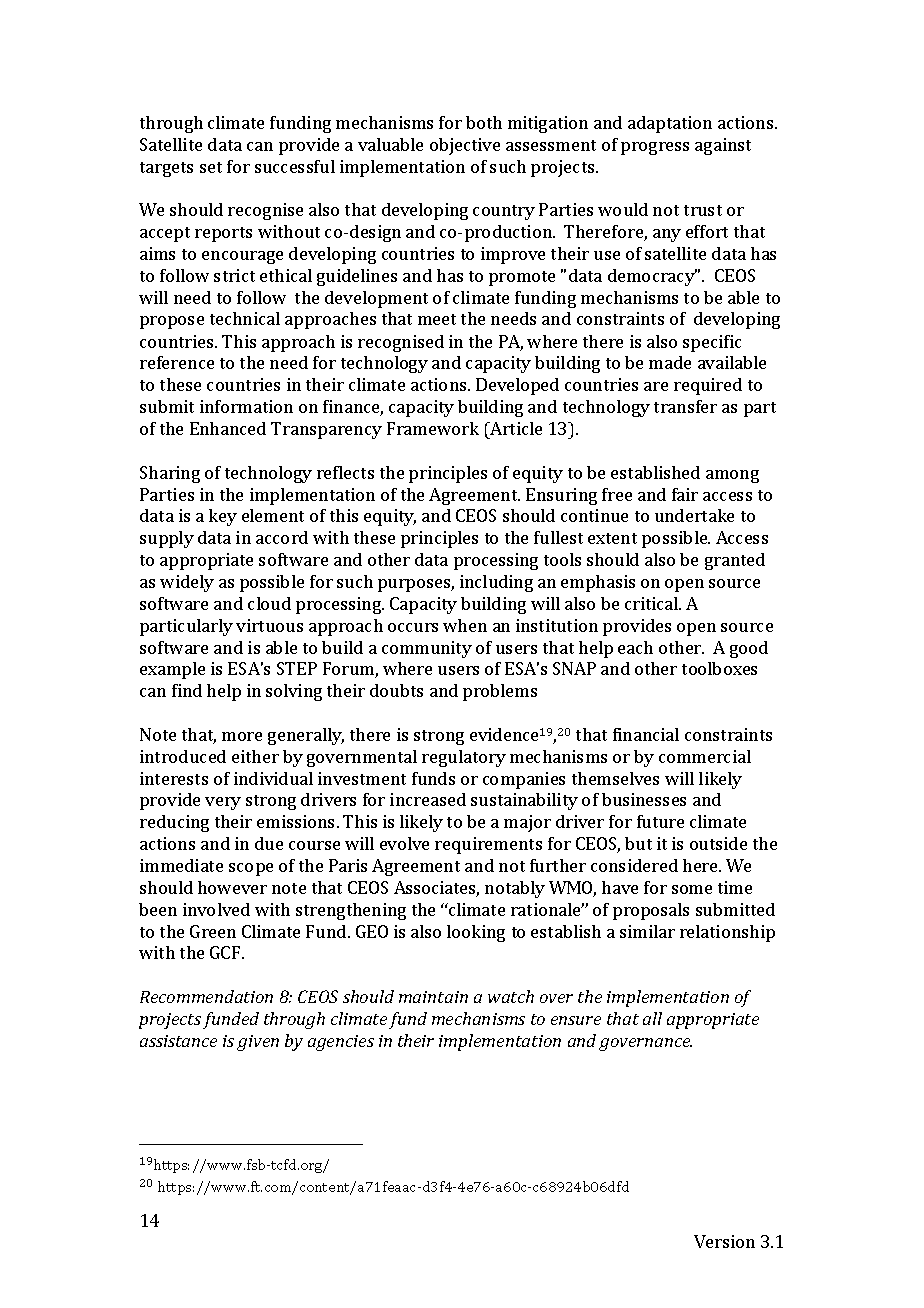 Image resolution: width=924 pixels, height=1308 pixels. I want to click on given, so click(258, 1043).
